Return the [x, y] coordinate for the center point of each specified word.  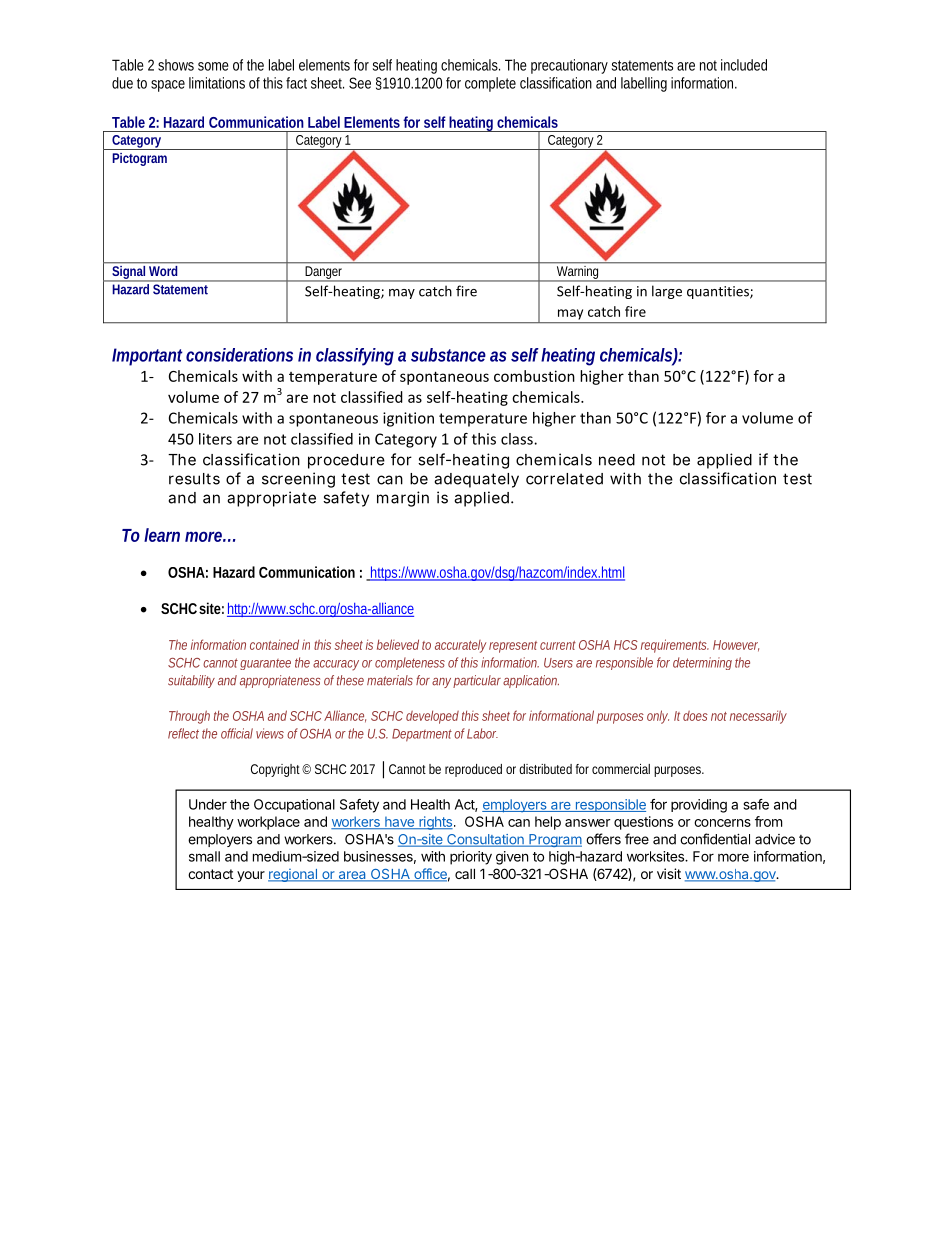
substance [448, 355]
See [360, 83]
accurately [460, 646]
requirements [675, 646]
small [204, 856]
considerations [239, 355]
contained [274, 644]
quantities [719, 292]
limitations [217, 83]
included [744, 65]
